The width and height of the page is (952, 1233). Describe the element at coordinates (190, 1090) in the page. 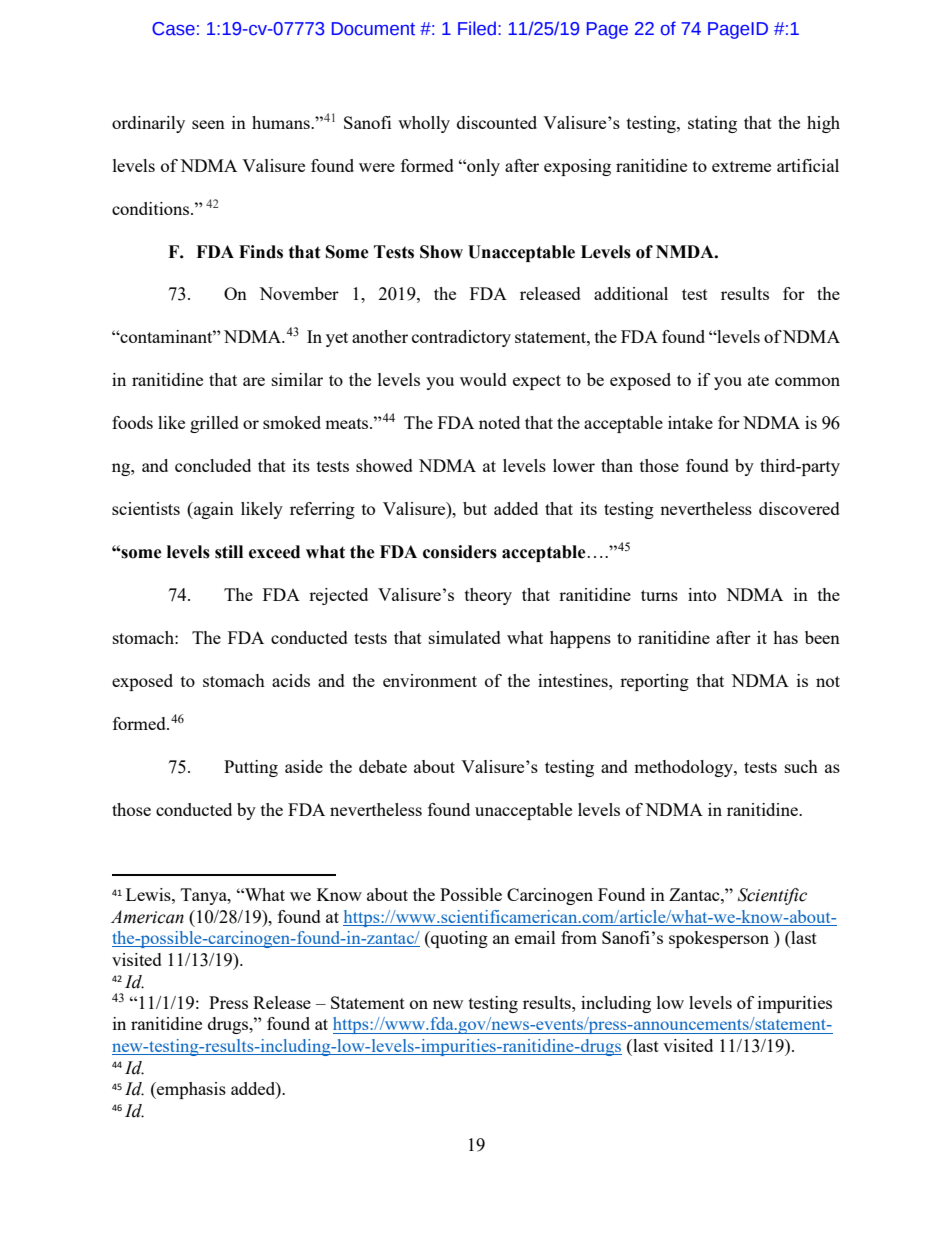

I see `emphasis` at that location.
